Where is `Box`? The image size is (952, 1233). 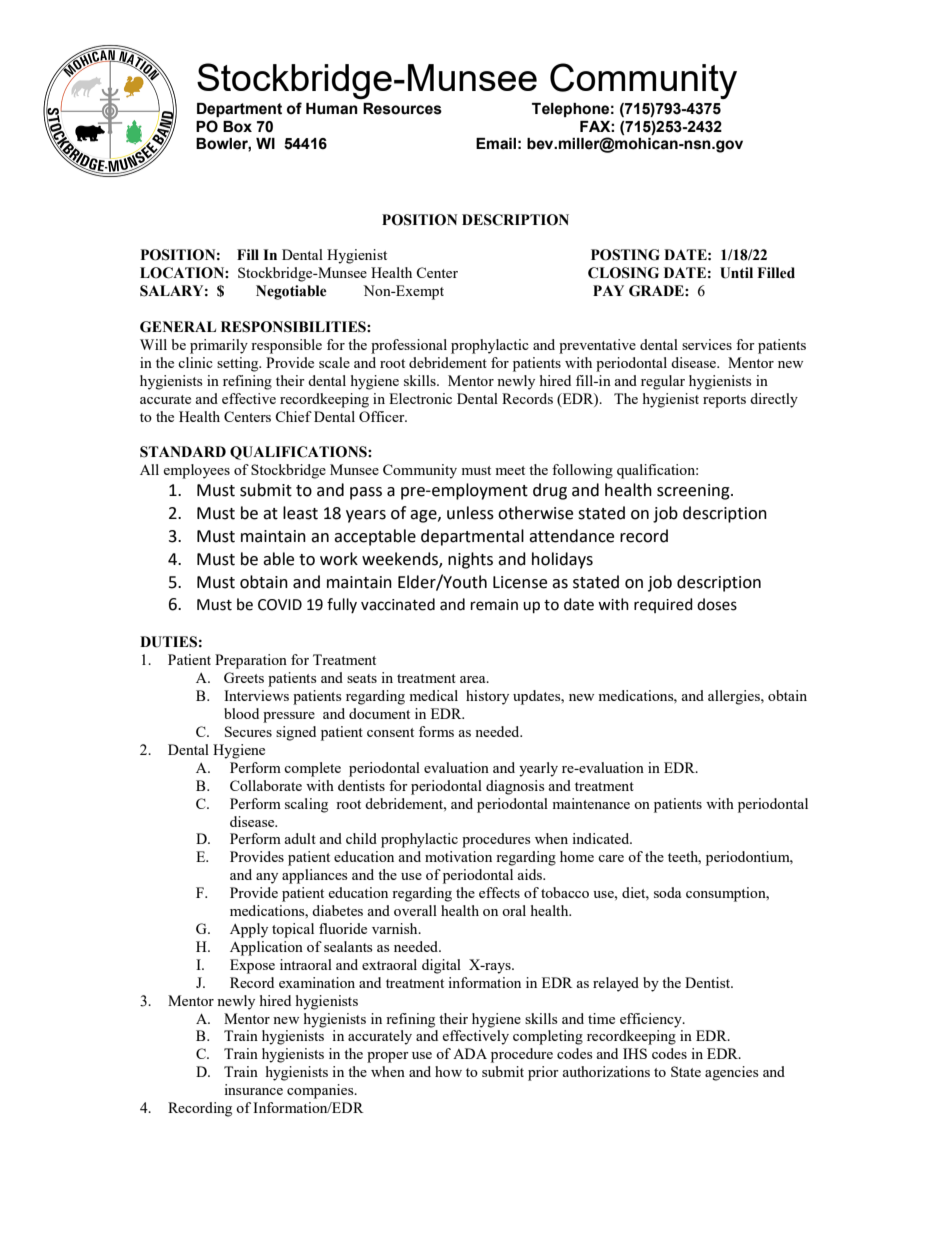 Box is located at coordinates (237, 127).
